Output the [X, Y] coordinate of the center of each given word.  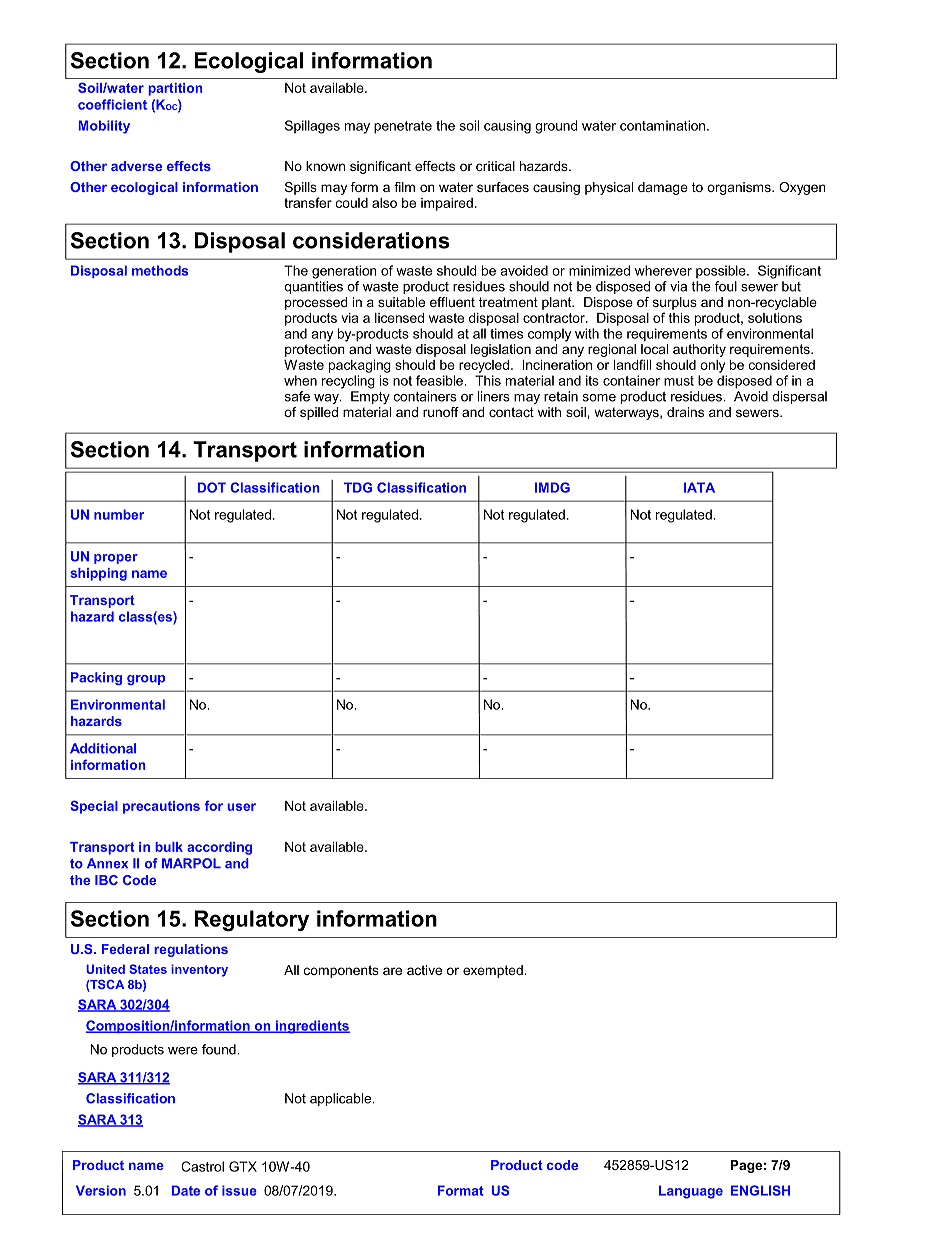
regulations [191, 950]
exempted [494, 971]
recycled [484, 366]
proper [116, 559]
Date [186, 1190]
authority [699, 350]
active [424, 970]
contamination [664, 125]
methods [160, 270]
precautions [161, 807]
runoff [441, 412]
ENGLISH [760, 1190]
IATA [699, 487]
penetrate [403, 127]
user [241, 807]
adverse [136, 166]
